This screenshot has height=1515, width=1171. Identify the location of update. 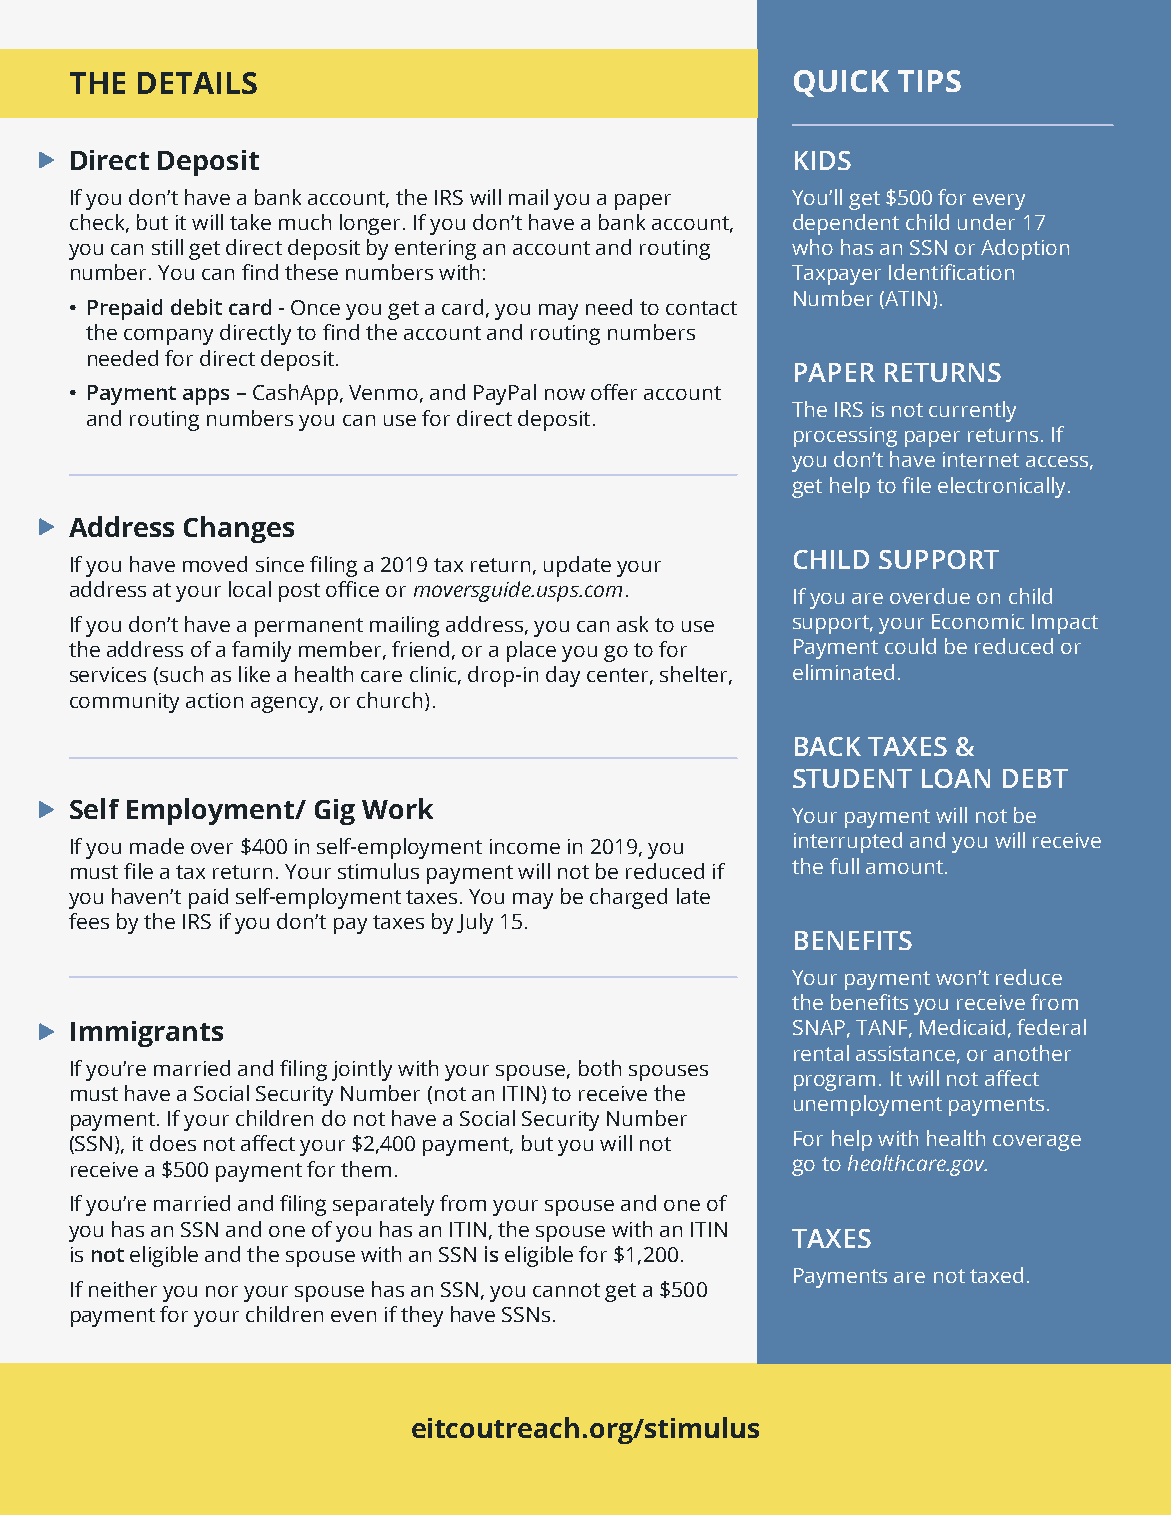
(577, 566).
